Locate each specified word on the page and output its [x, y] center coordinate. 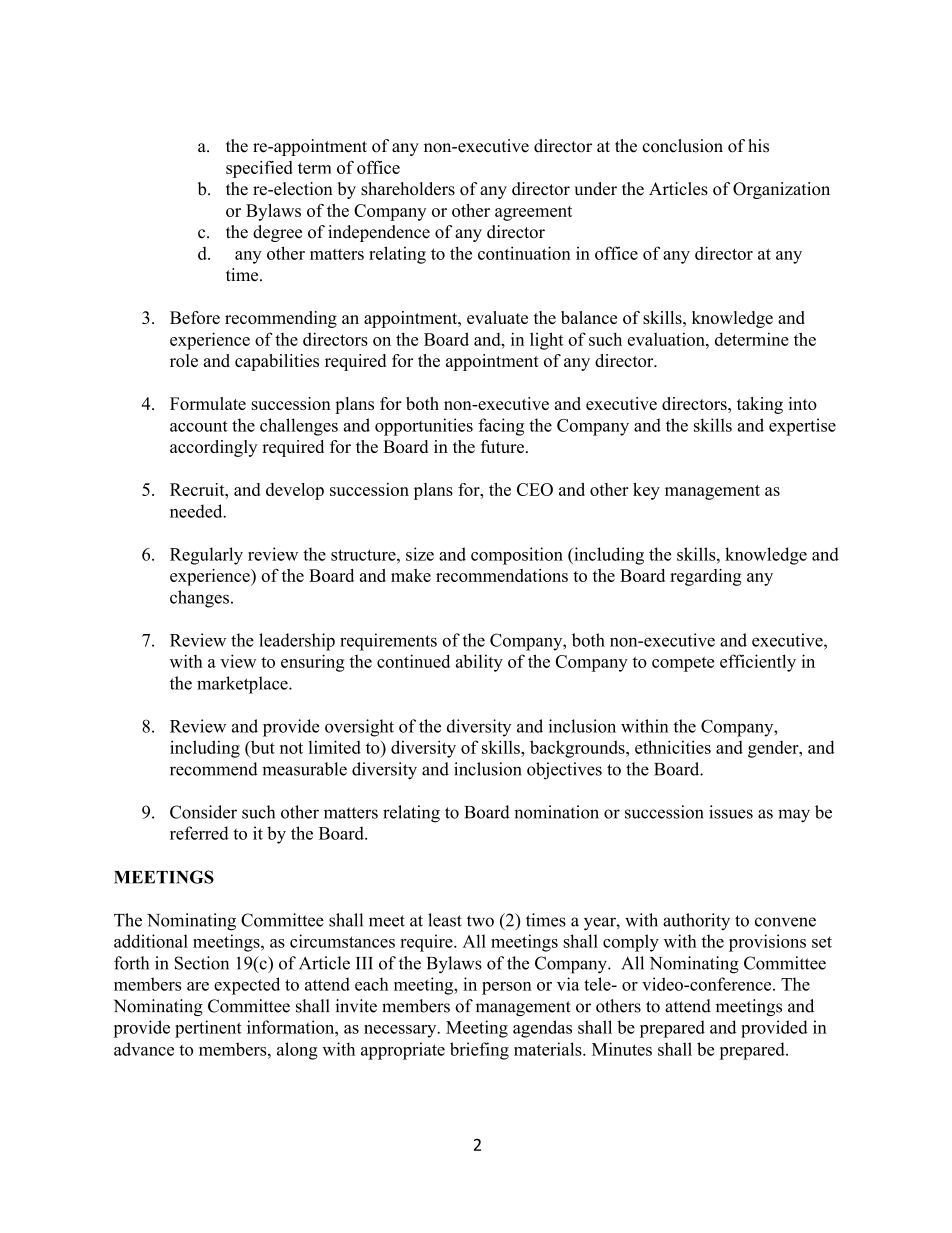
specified [259, 169]
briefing [479, 1051]
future [502, 446]
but [261, 748]
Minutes [622, 1049]
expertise [802, 427]
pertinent [208, 1029]
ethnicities [673, 747]
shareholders [408, 189]
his [758, 146]
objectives [564, 771]
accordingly [213, 448]
